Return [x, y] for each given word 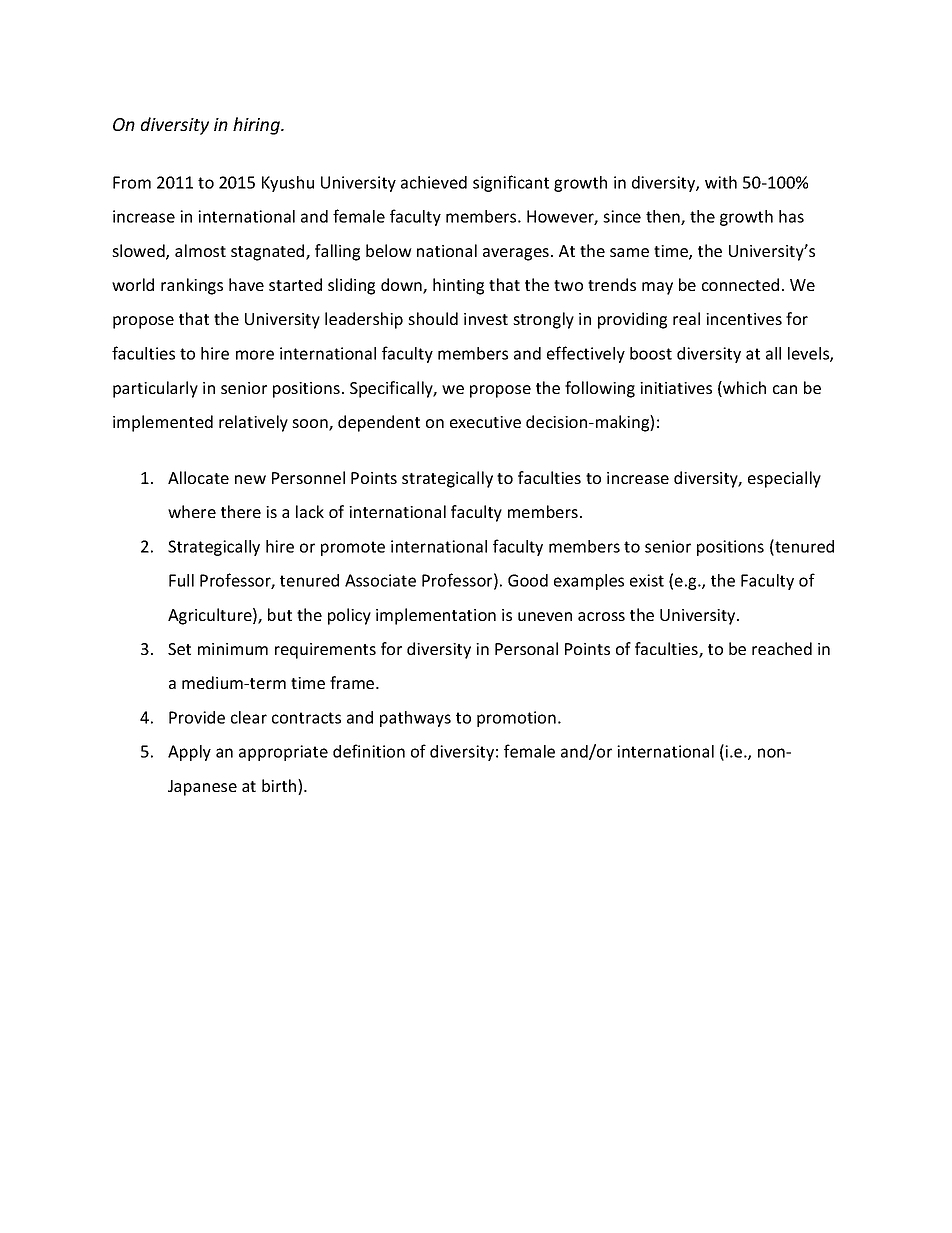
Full [181, 580]
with [721, 182]
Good [528, 580]
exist [647, 580]
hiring [257, 126]
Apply [189, 753]
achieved [434, 182]
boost [651, 353]
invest [486, 319]
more [255, 355]
